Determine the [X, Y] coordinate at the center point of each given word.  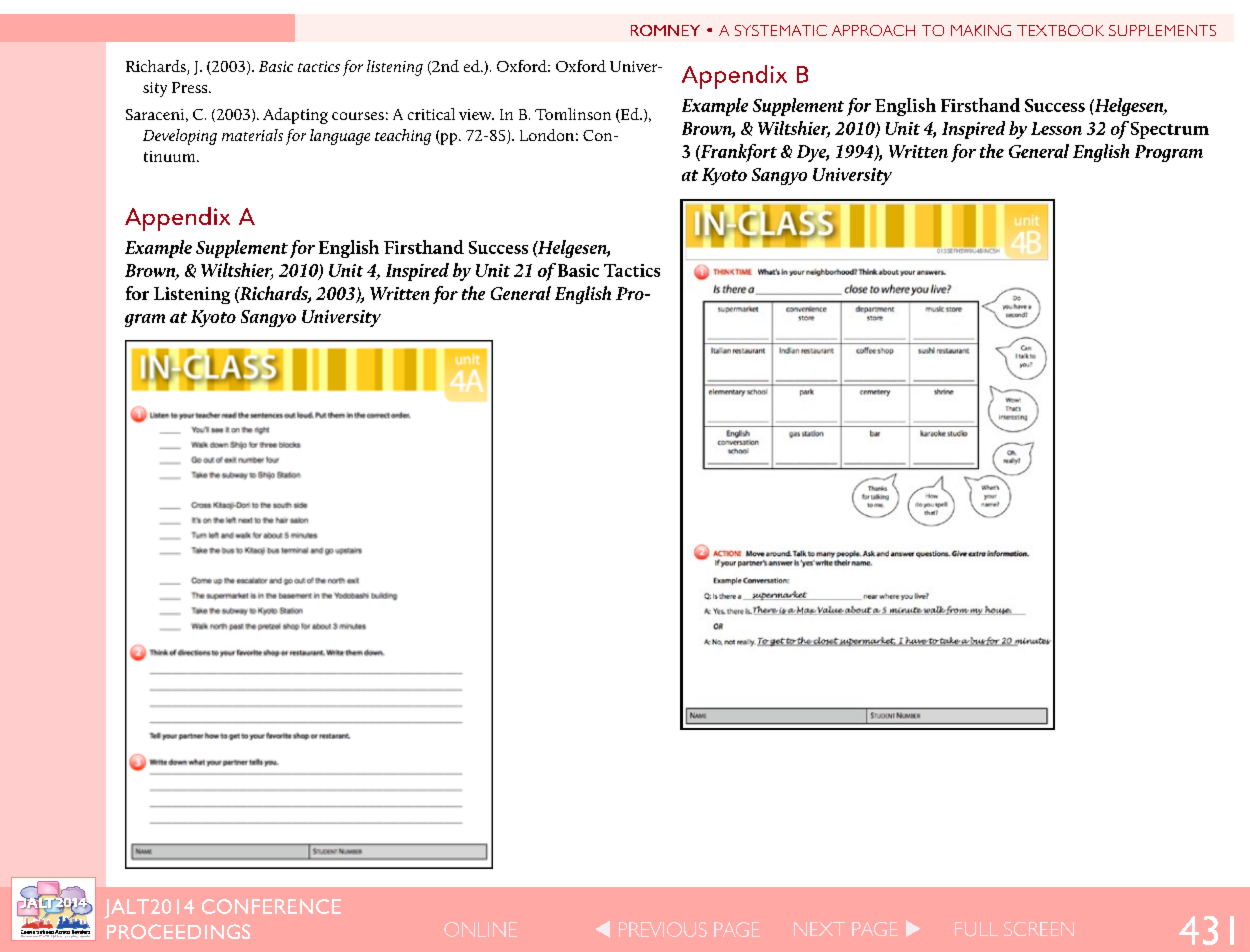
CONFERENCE [271, 906]
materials [252, 135]
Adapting [295, 116]
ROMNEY [665, 30]
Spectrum [1170, 130]
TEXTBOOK [1060, 30]
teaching [403, 137]
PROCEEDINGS [178, 931]
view [476, 114]
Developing [180, 137]
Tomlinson [573, 114]
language [340, 137]
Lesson [1056, 128]
